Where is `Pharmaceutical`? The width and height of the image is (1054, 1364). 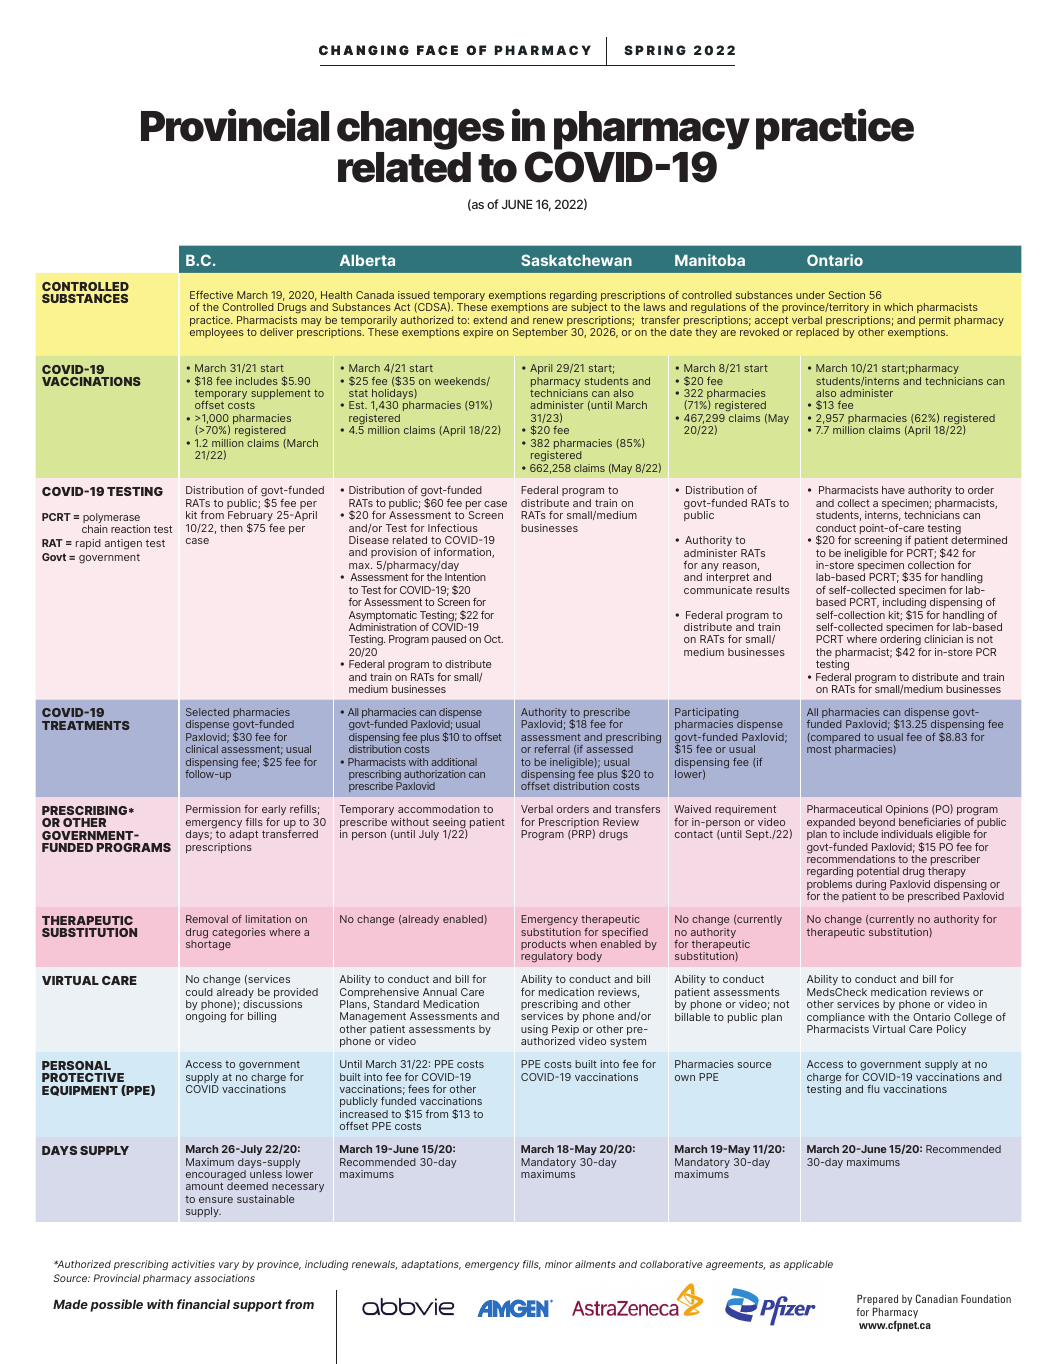
Pharmaceutical is located at coordinates (844, 809).
